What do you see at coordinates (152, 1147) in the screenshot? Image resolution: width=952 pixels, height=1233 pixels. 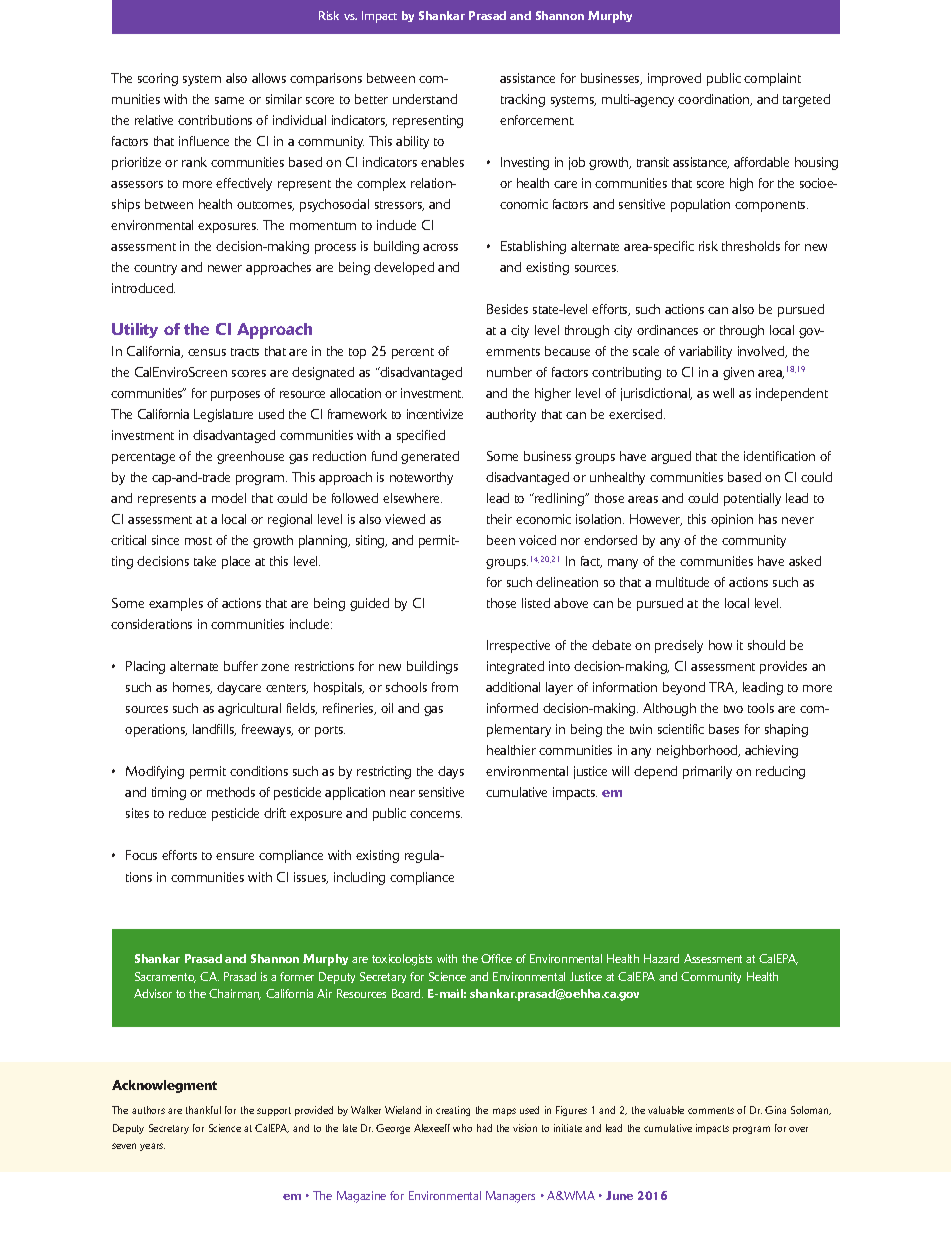 I see `years` at bounding box center [152, 1147].
